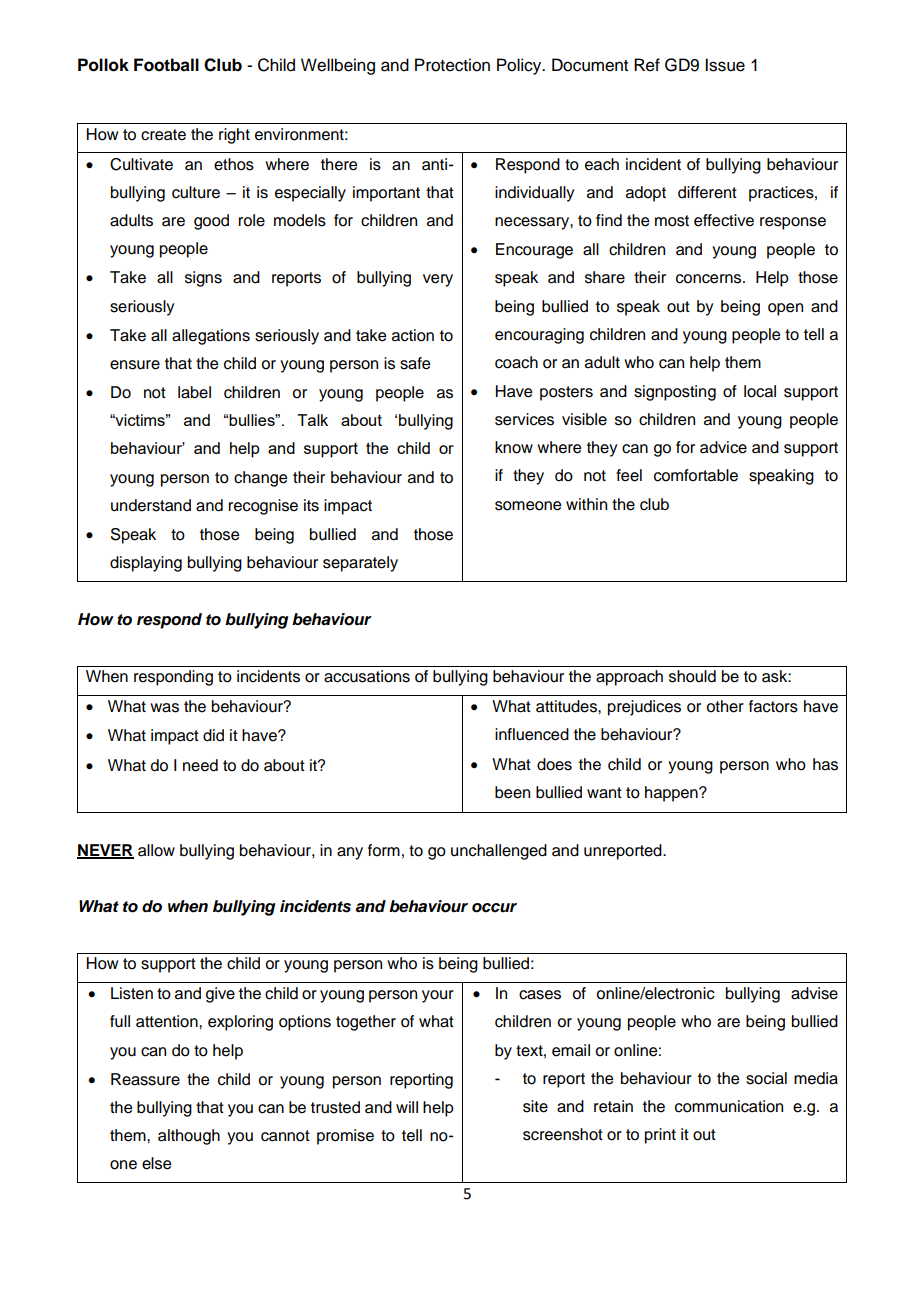 Image resolution: width=924 pixels, height=1308 pixels. What do you see at coordinates (725, 65) in the document?
I see `Issue` at bounding box center [725, 65].
